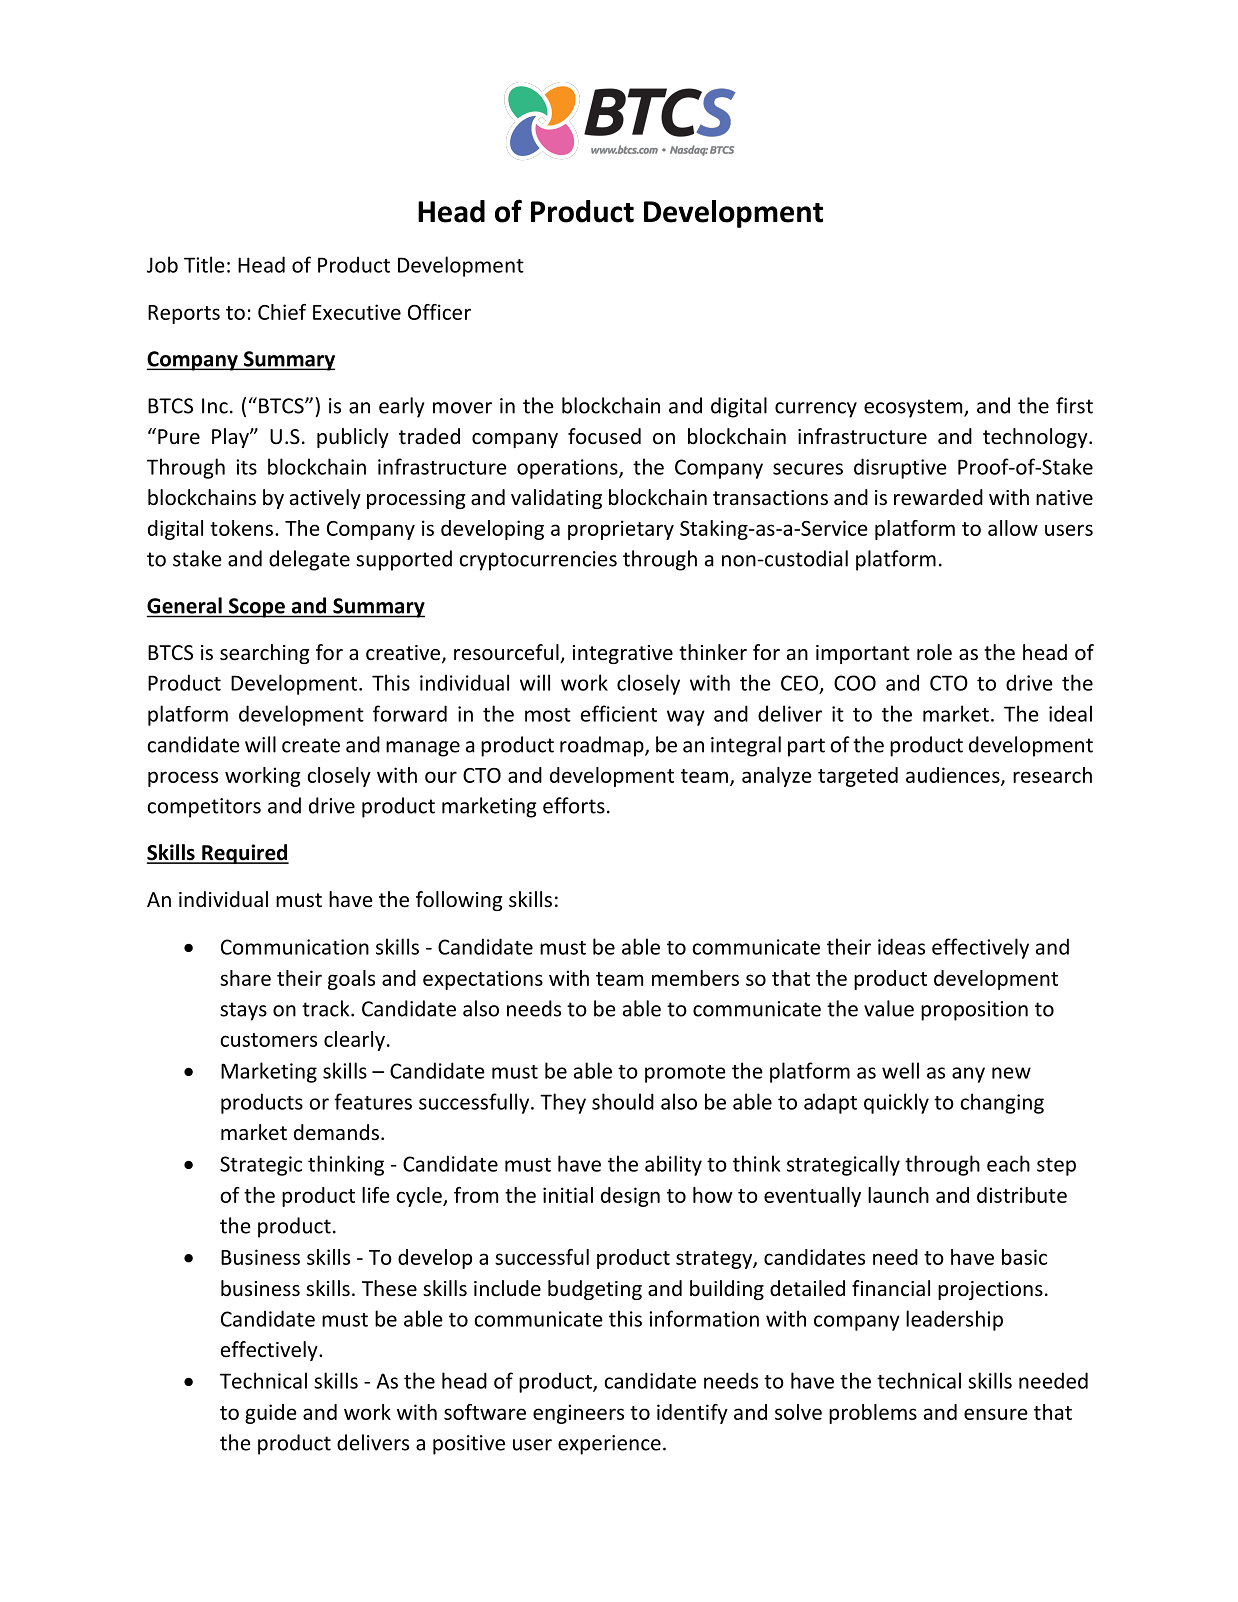  Describe the element at coordinates (574, 805) in the screenshot. I see `efforts` at that location.
